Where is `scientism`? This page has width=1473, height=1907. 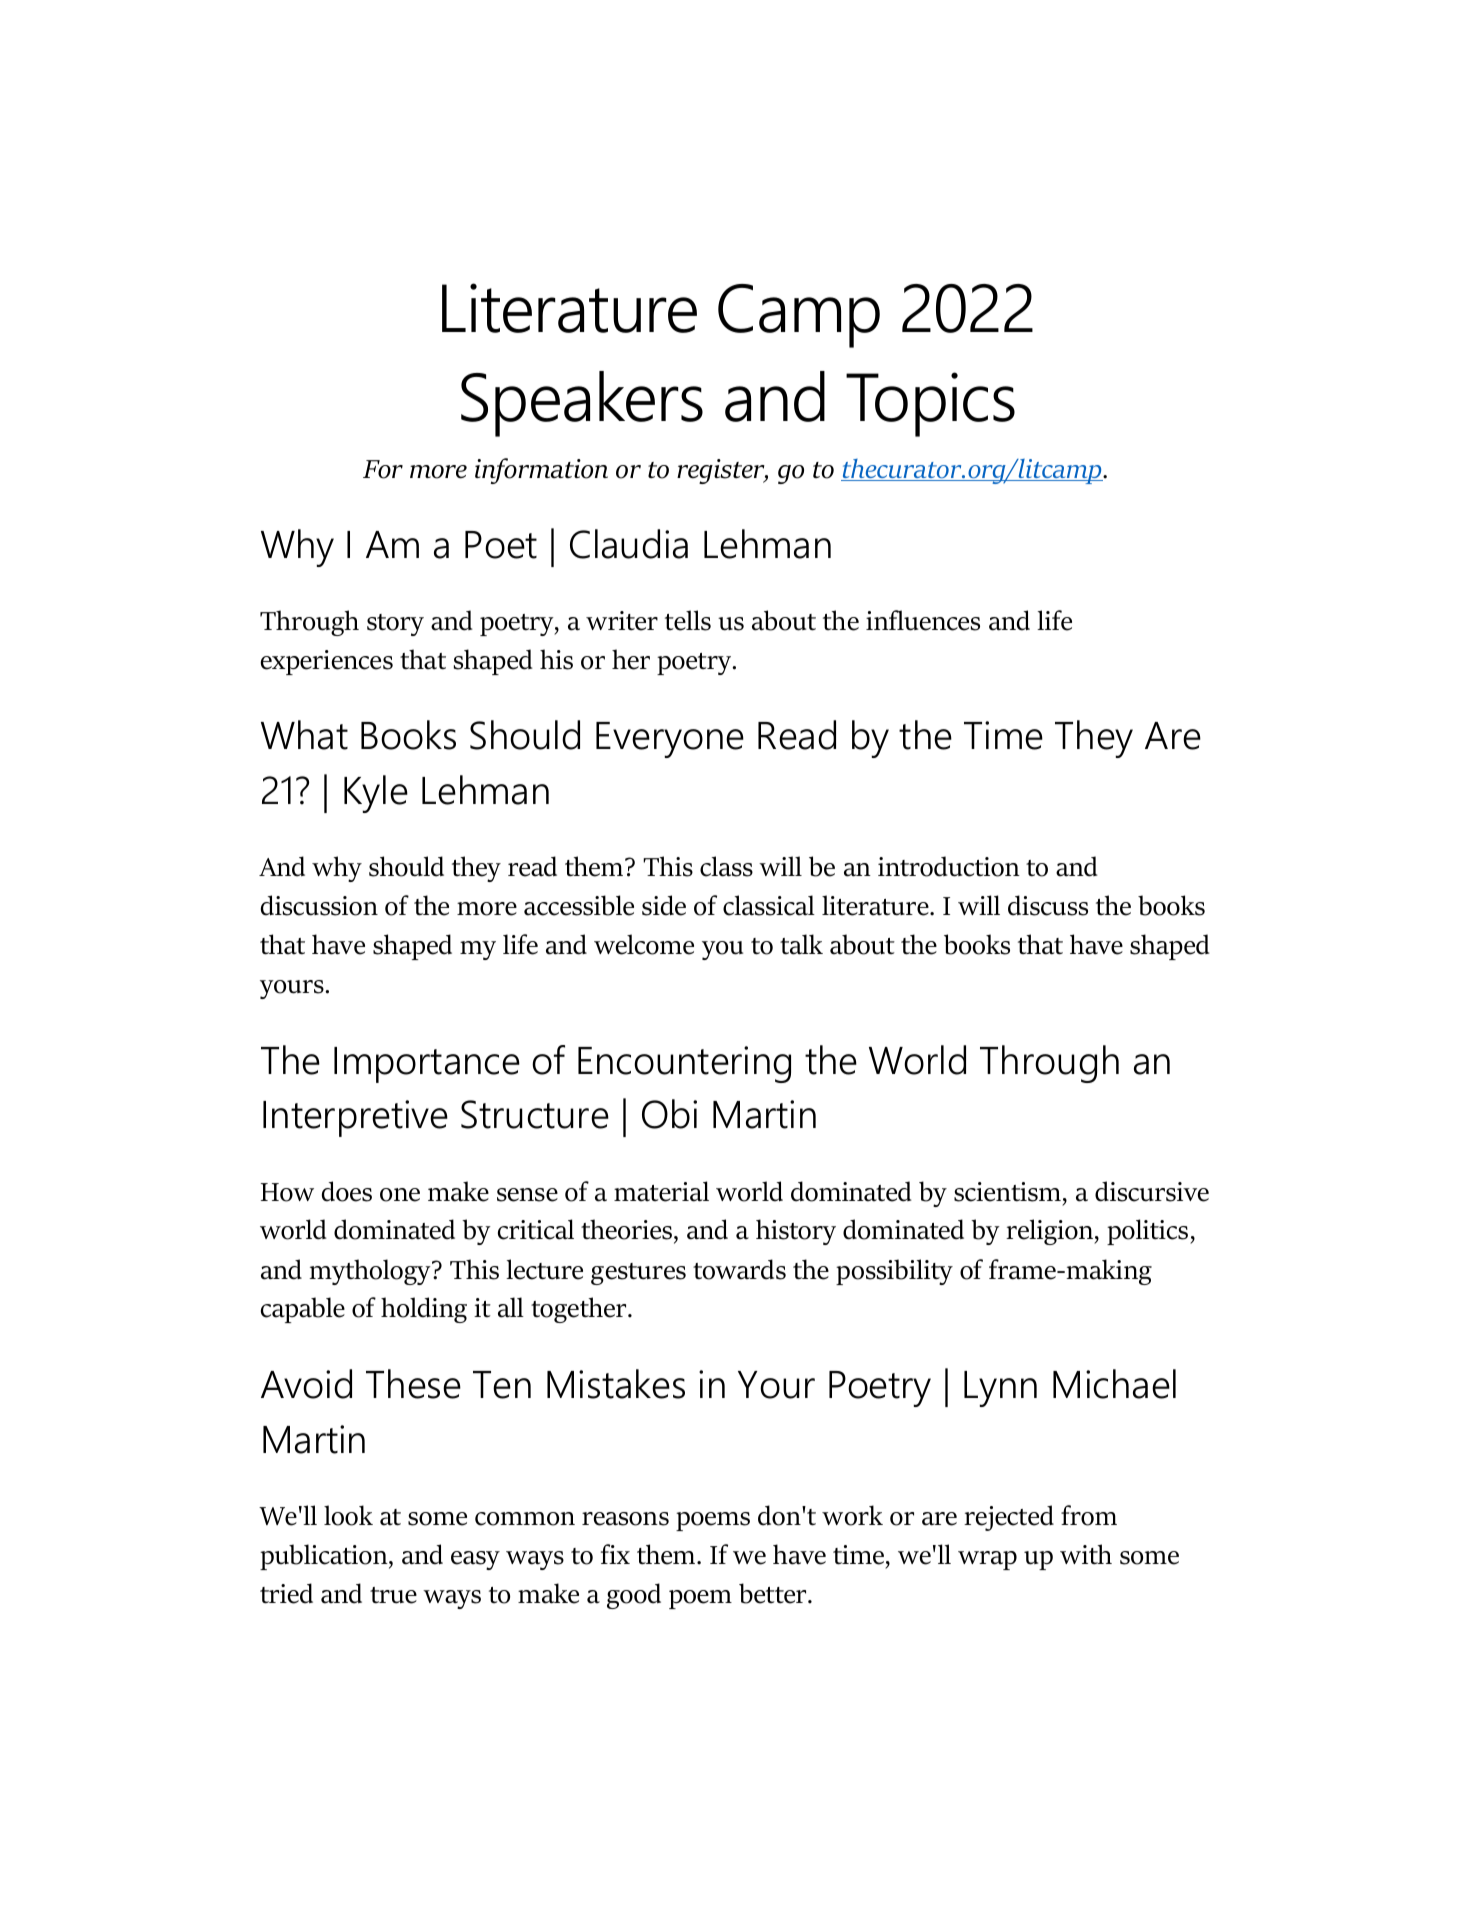
scientism is located at coordinates (1007, 1192).
